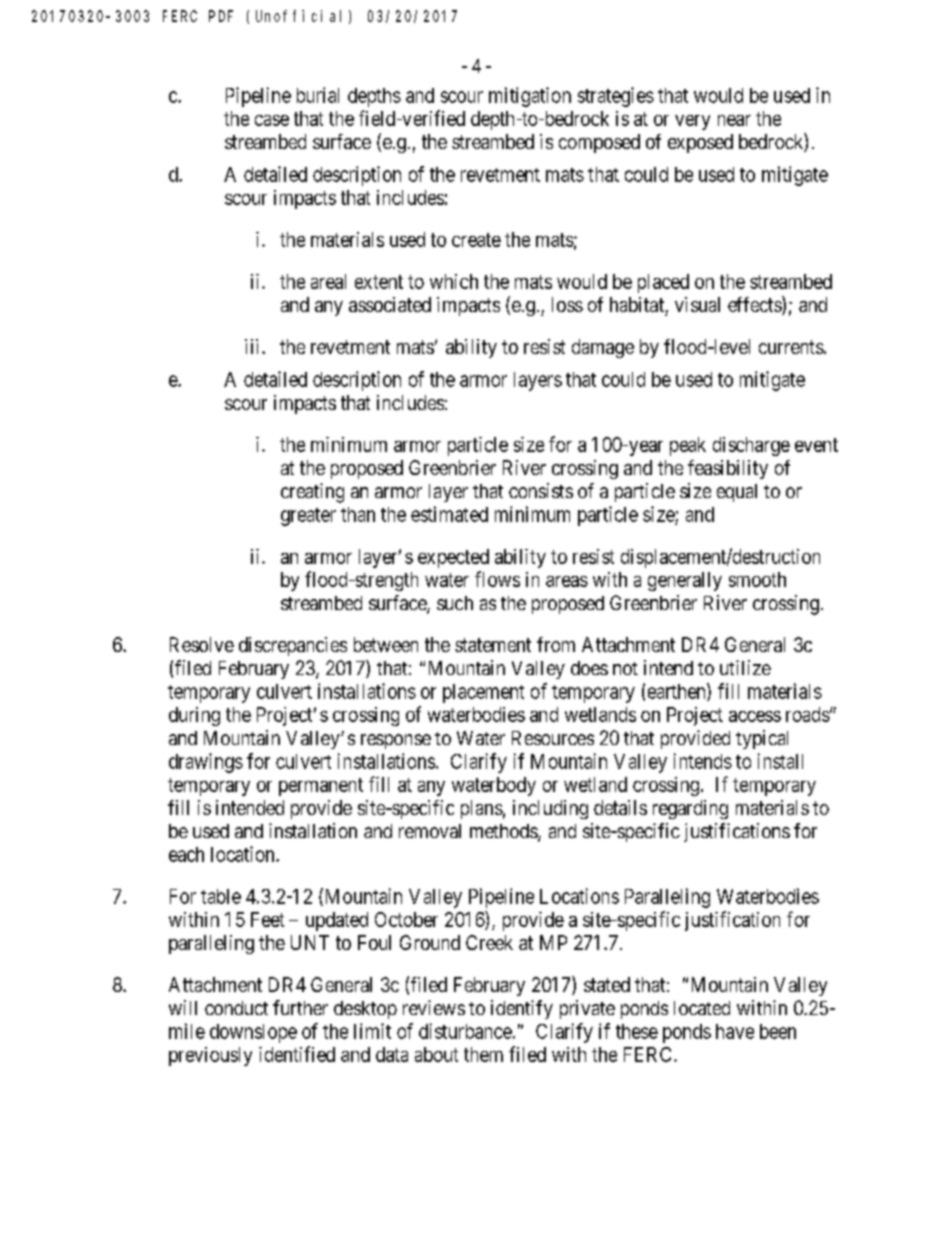 The width and height of the screenshot is (952, 1233). I want to click on near, so click(734, 120).
